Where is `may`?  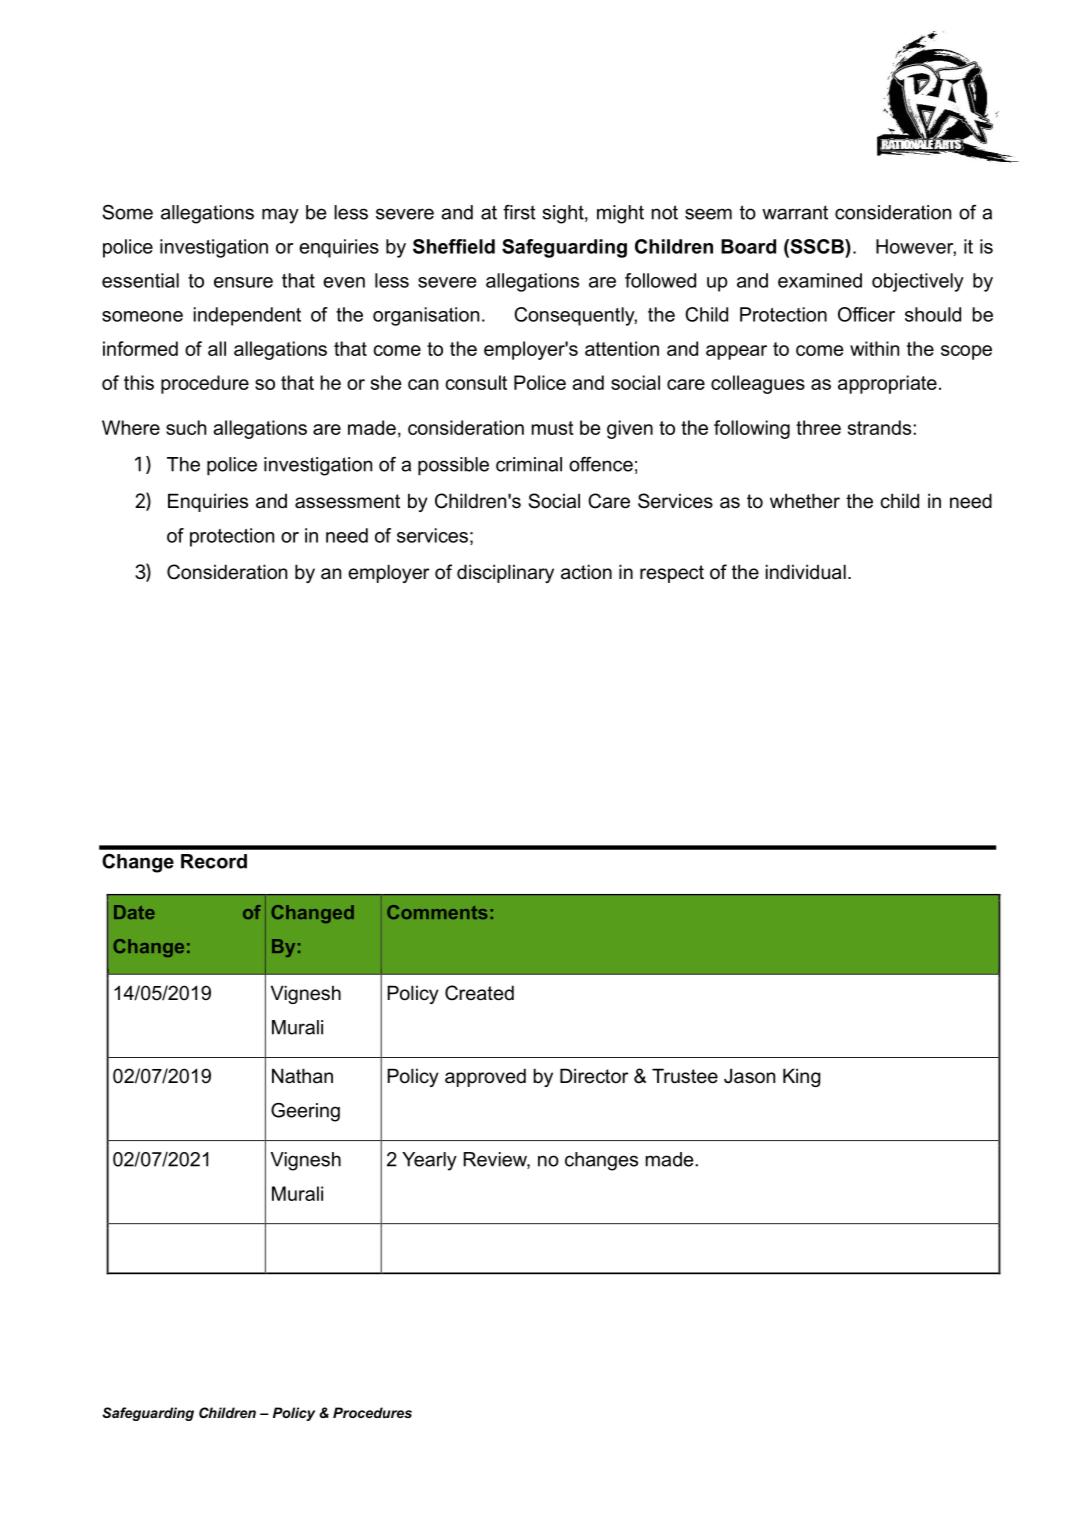 may is located at coordinates (280, 216).
